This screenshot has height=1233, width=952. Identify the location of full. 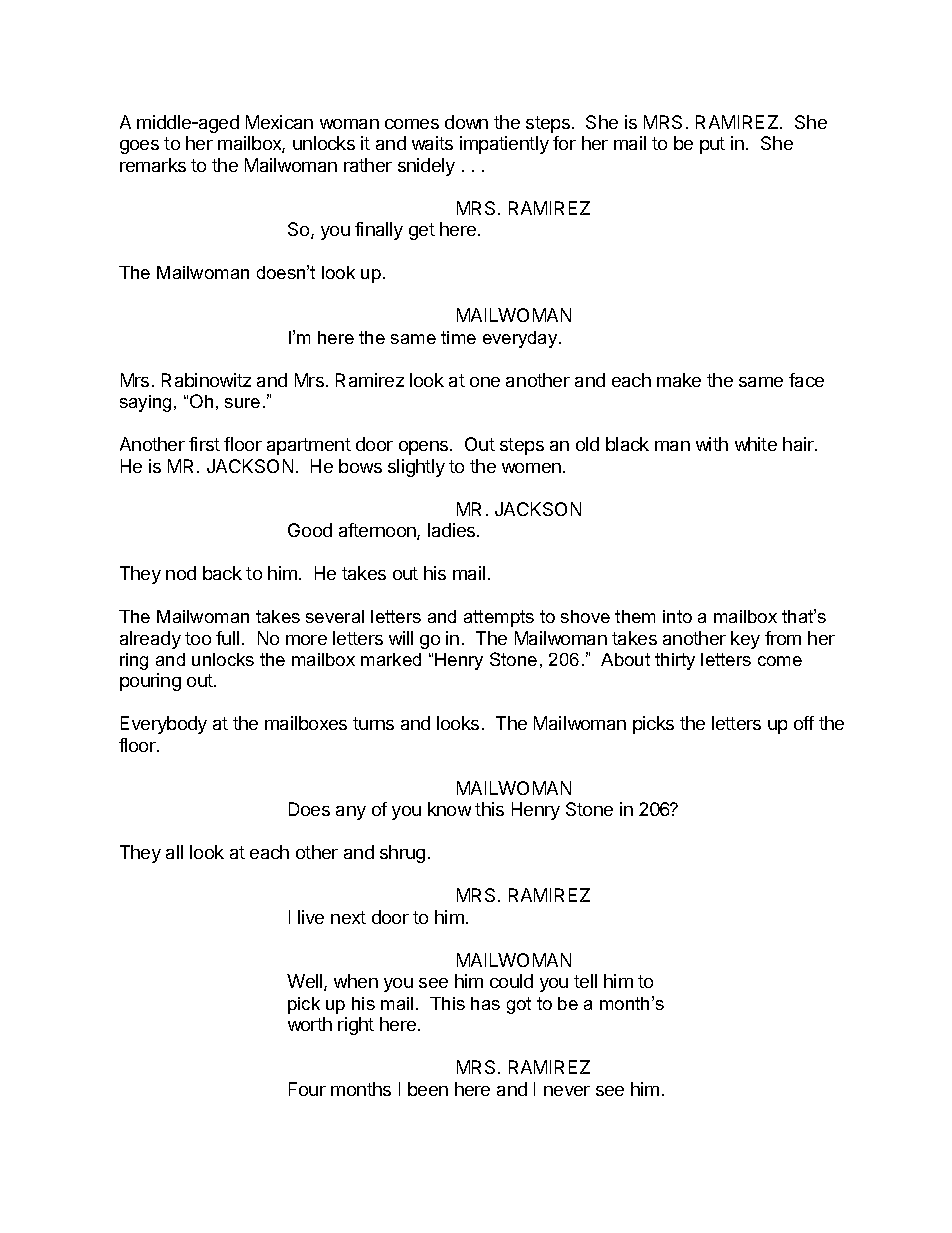
(227, 638).
